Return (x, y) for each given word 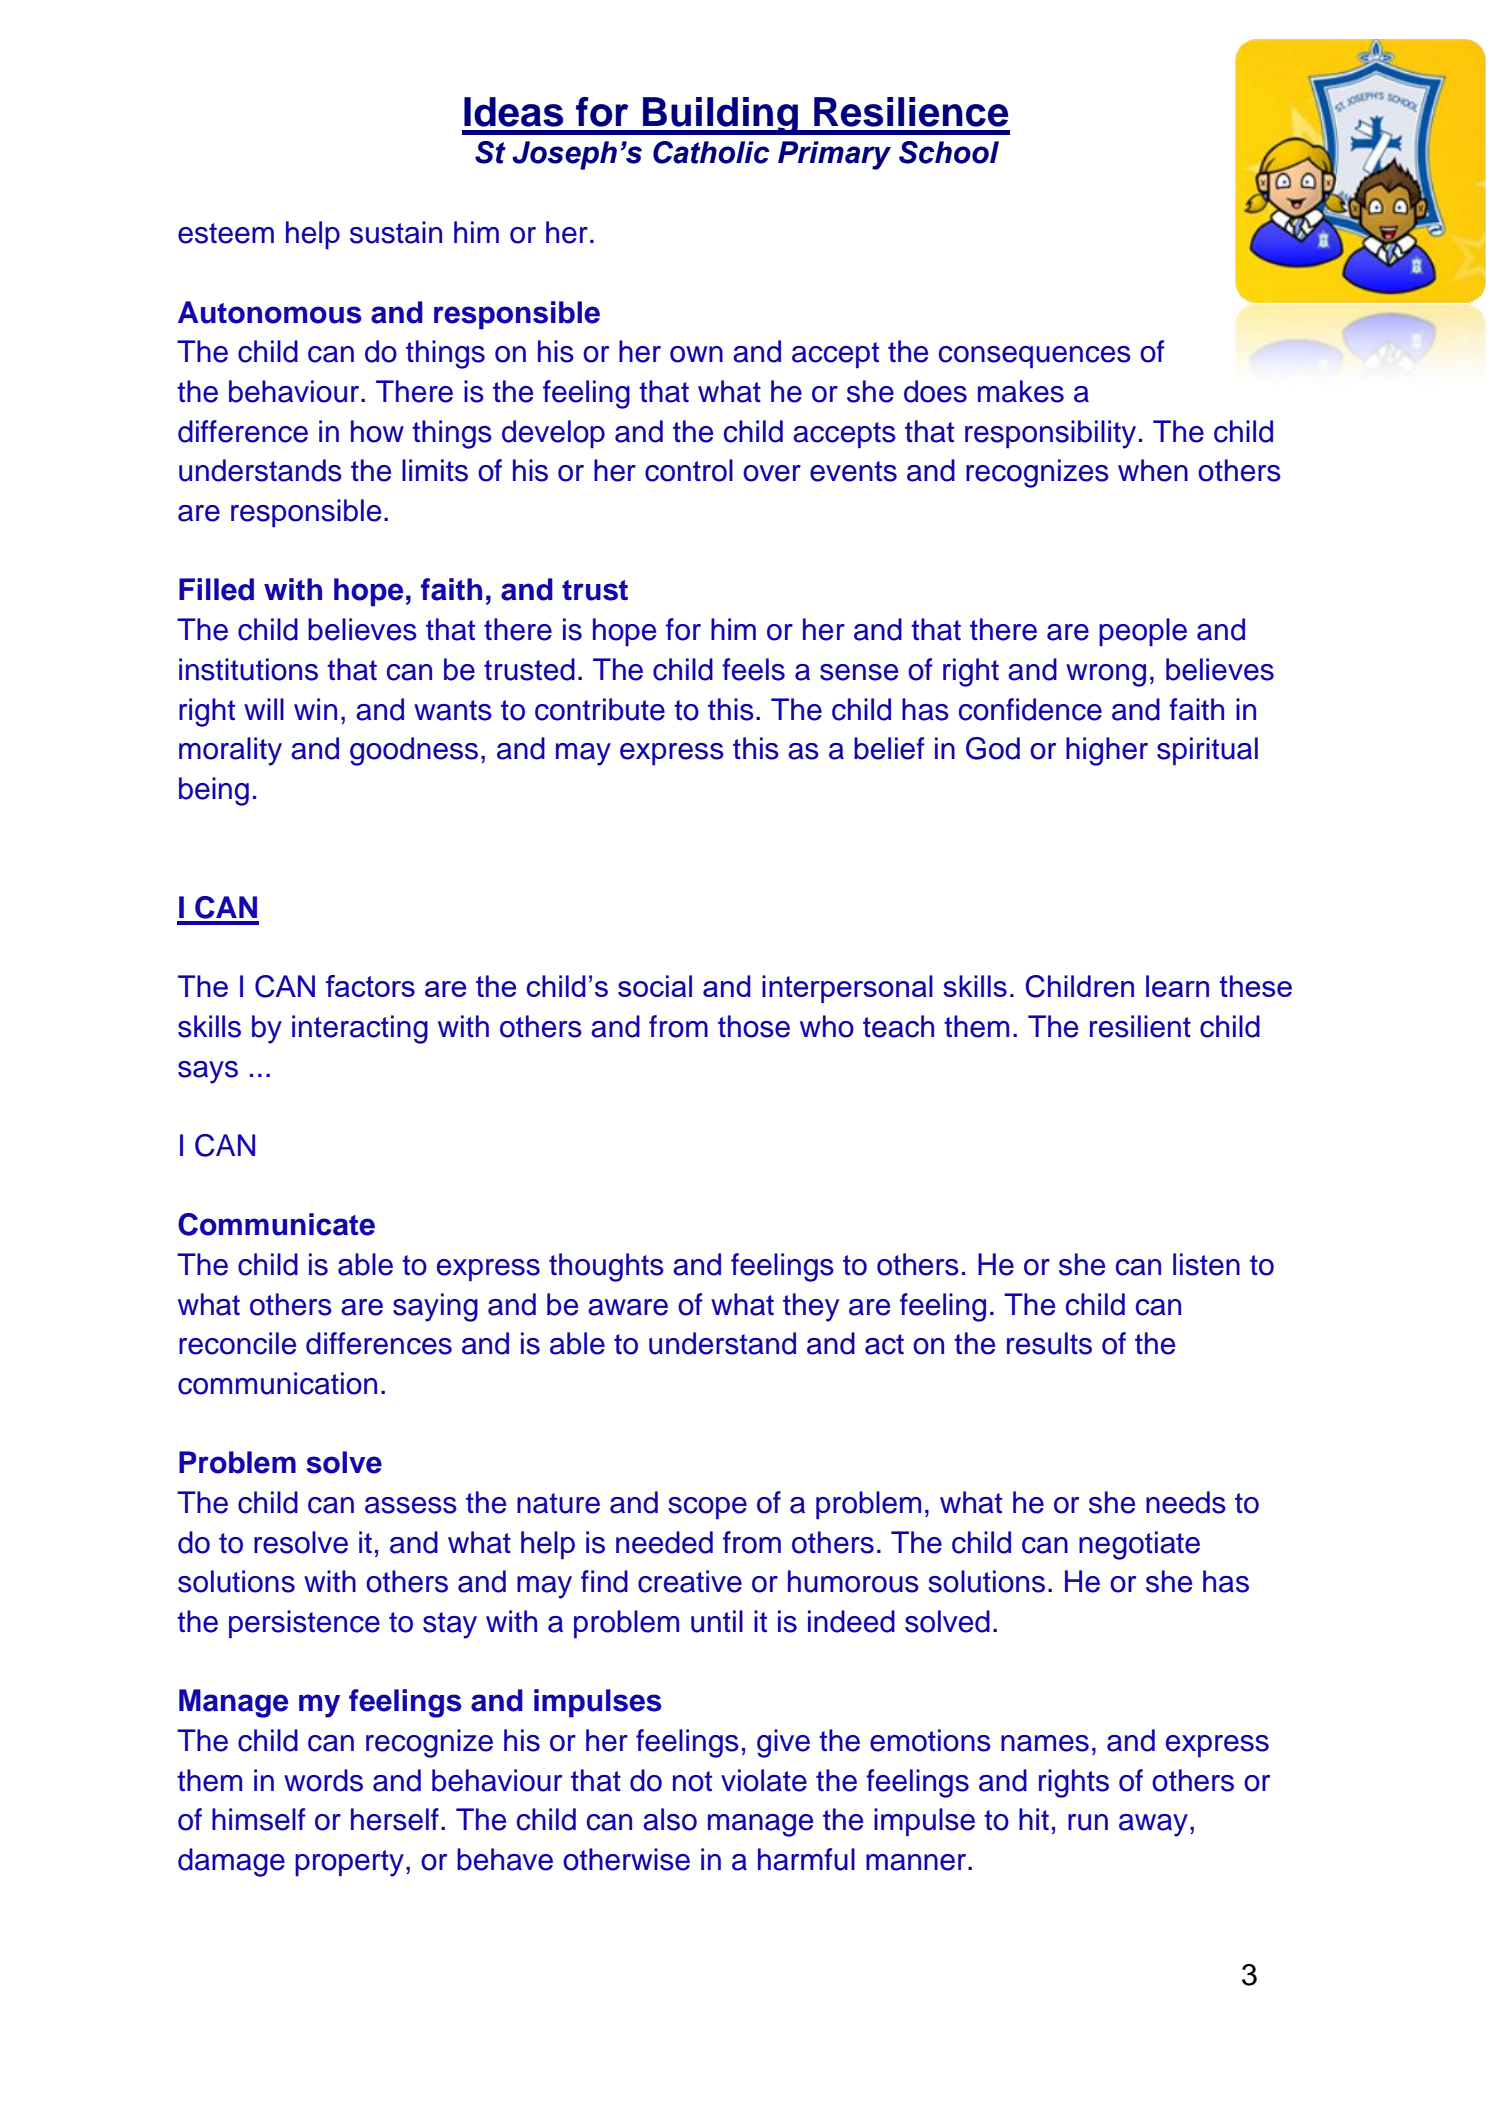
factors (370, 986)
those (754, 1026)
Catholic (711, 152)
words (323, 1780)
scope (707, 1508)
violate (764, 1780)
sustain (396, 232)
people (1143, 632)
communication (277, 1383)
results (1049, 1343)
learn (1177, 986)
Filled (216, 589)
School (949, 152)
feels (753, 669)
